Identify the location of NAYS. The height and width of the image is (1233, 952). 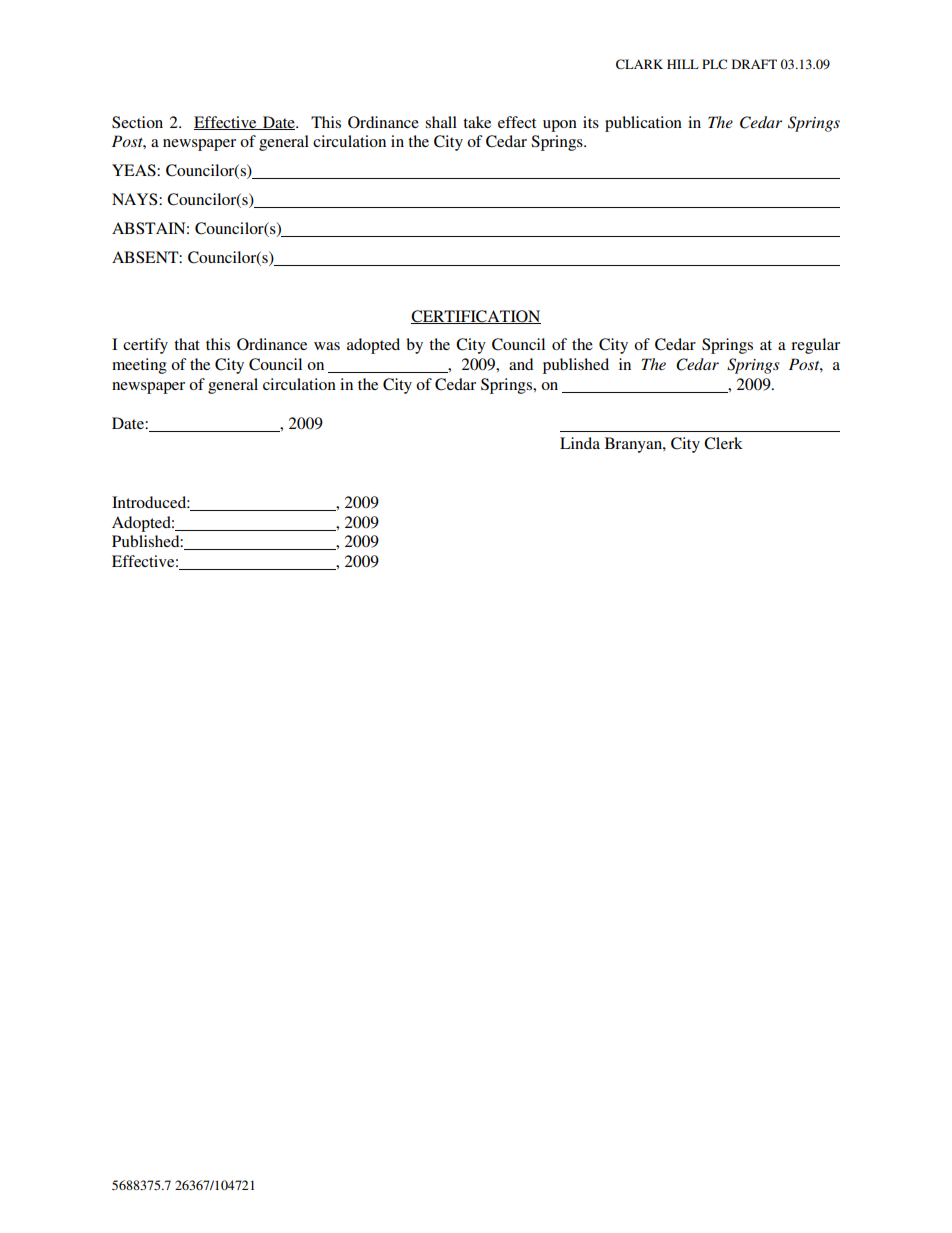
(136, 199).
